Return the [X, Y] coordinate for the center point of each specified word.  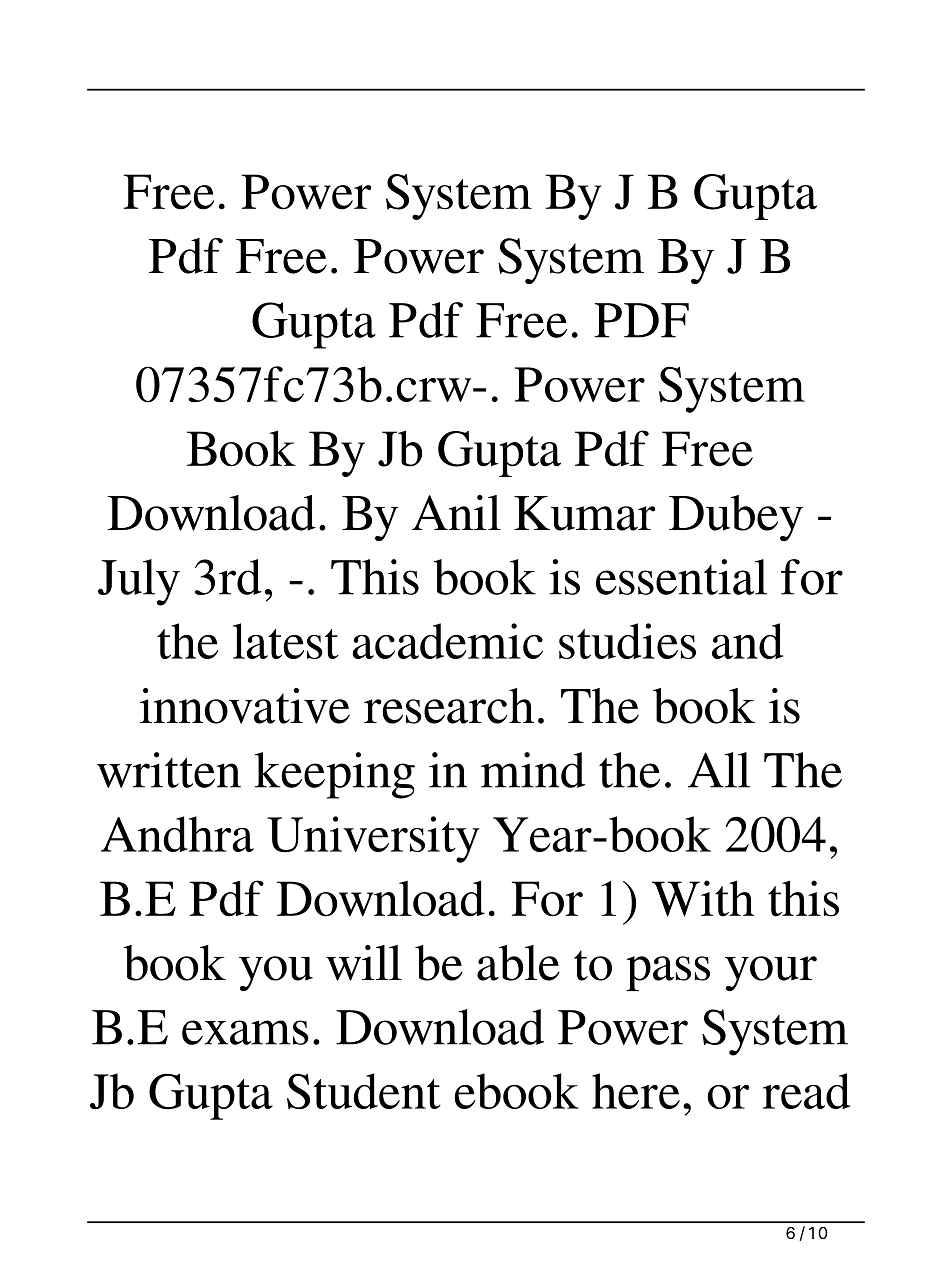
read [806, 1091]
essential [681, 577]
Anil [456, 512]
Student [364, 1091]
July [139, 582]
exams [245, 1032]
